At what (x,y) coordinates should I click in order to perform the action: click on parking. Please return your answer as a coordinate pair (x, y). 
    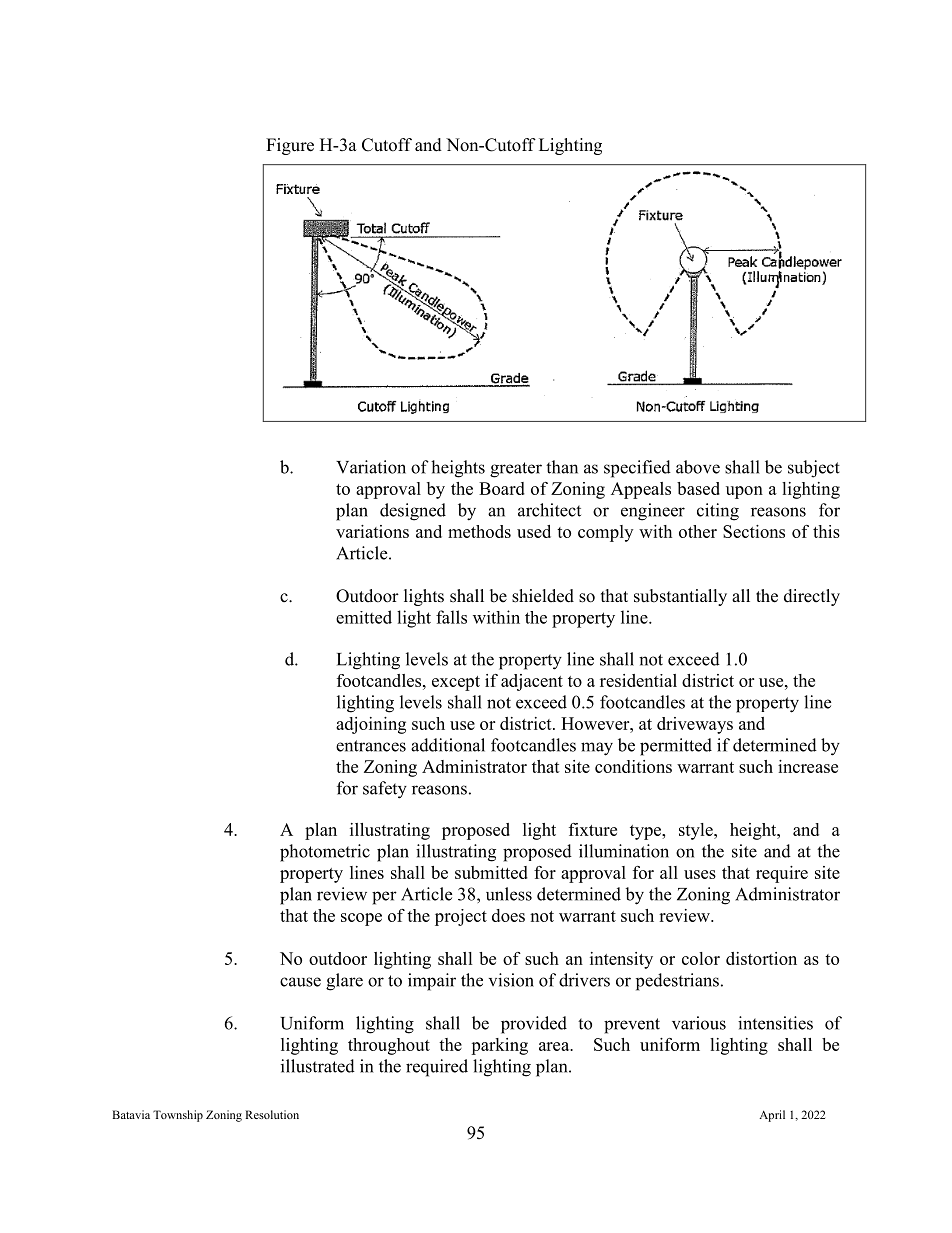
    Looking at the image, I should click on (499, 1046).
